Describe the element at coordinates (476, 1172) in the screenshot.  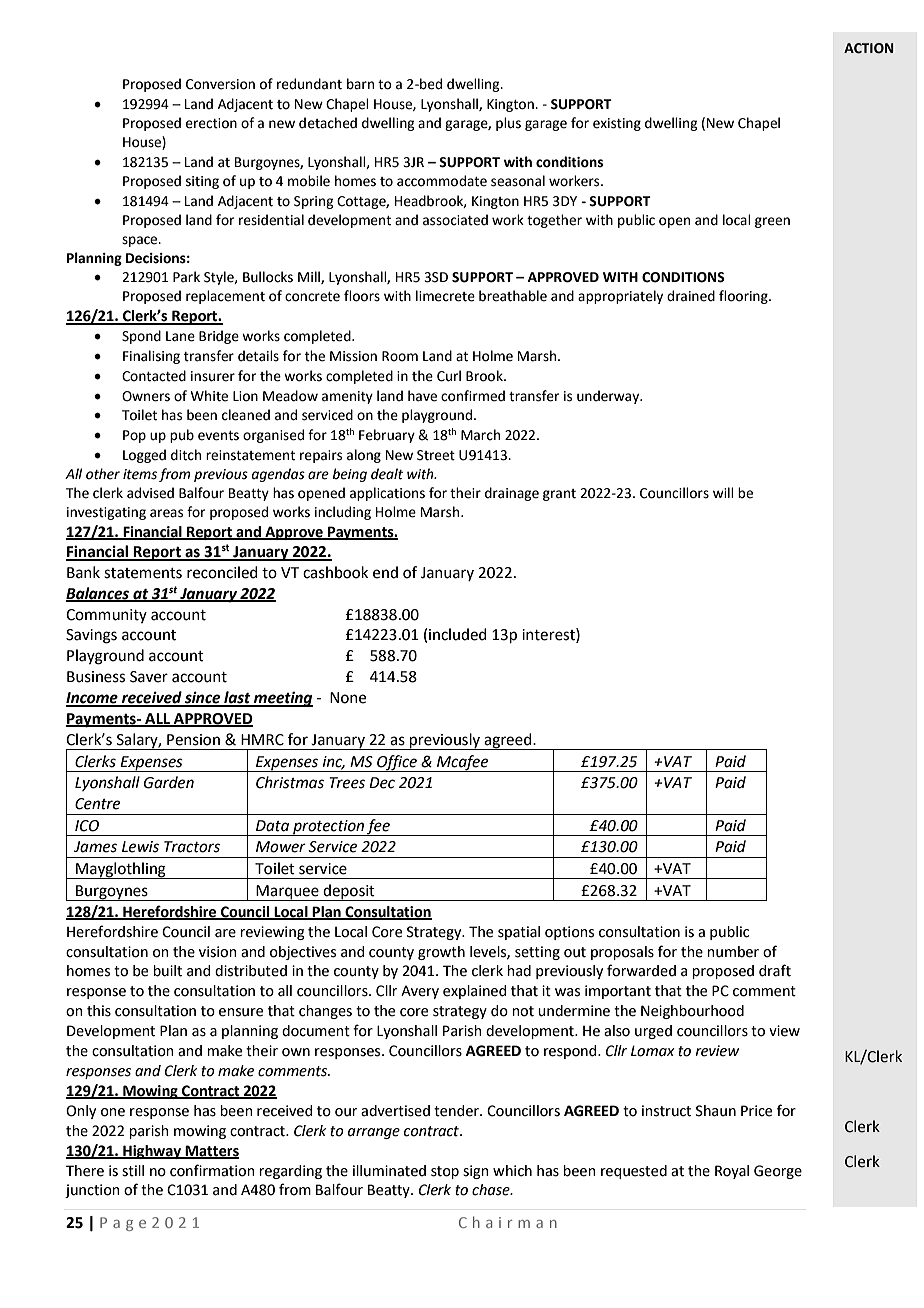
I see `sign` at that location.
